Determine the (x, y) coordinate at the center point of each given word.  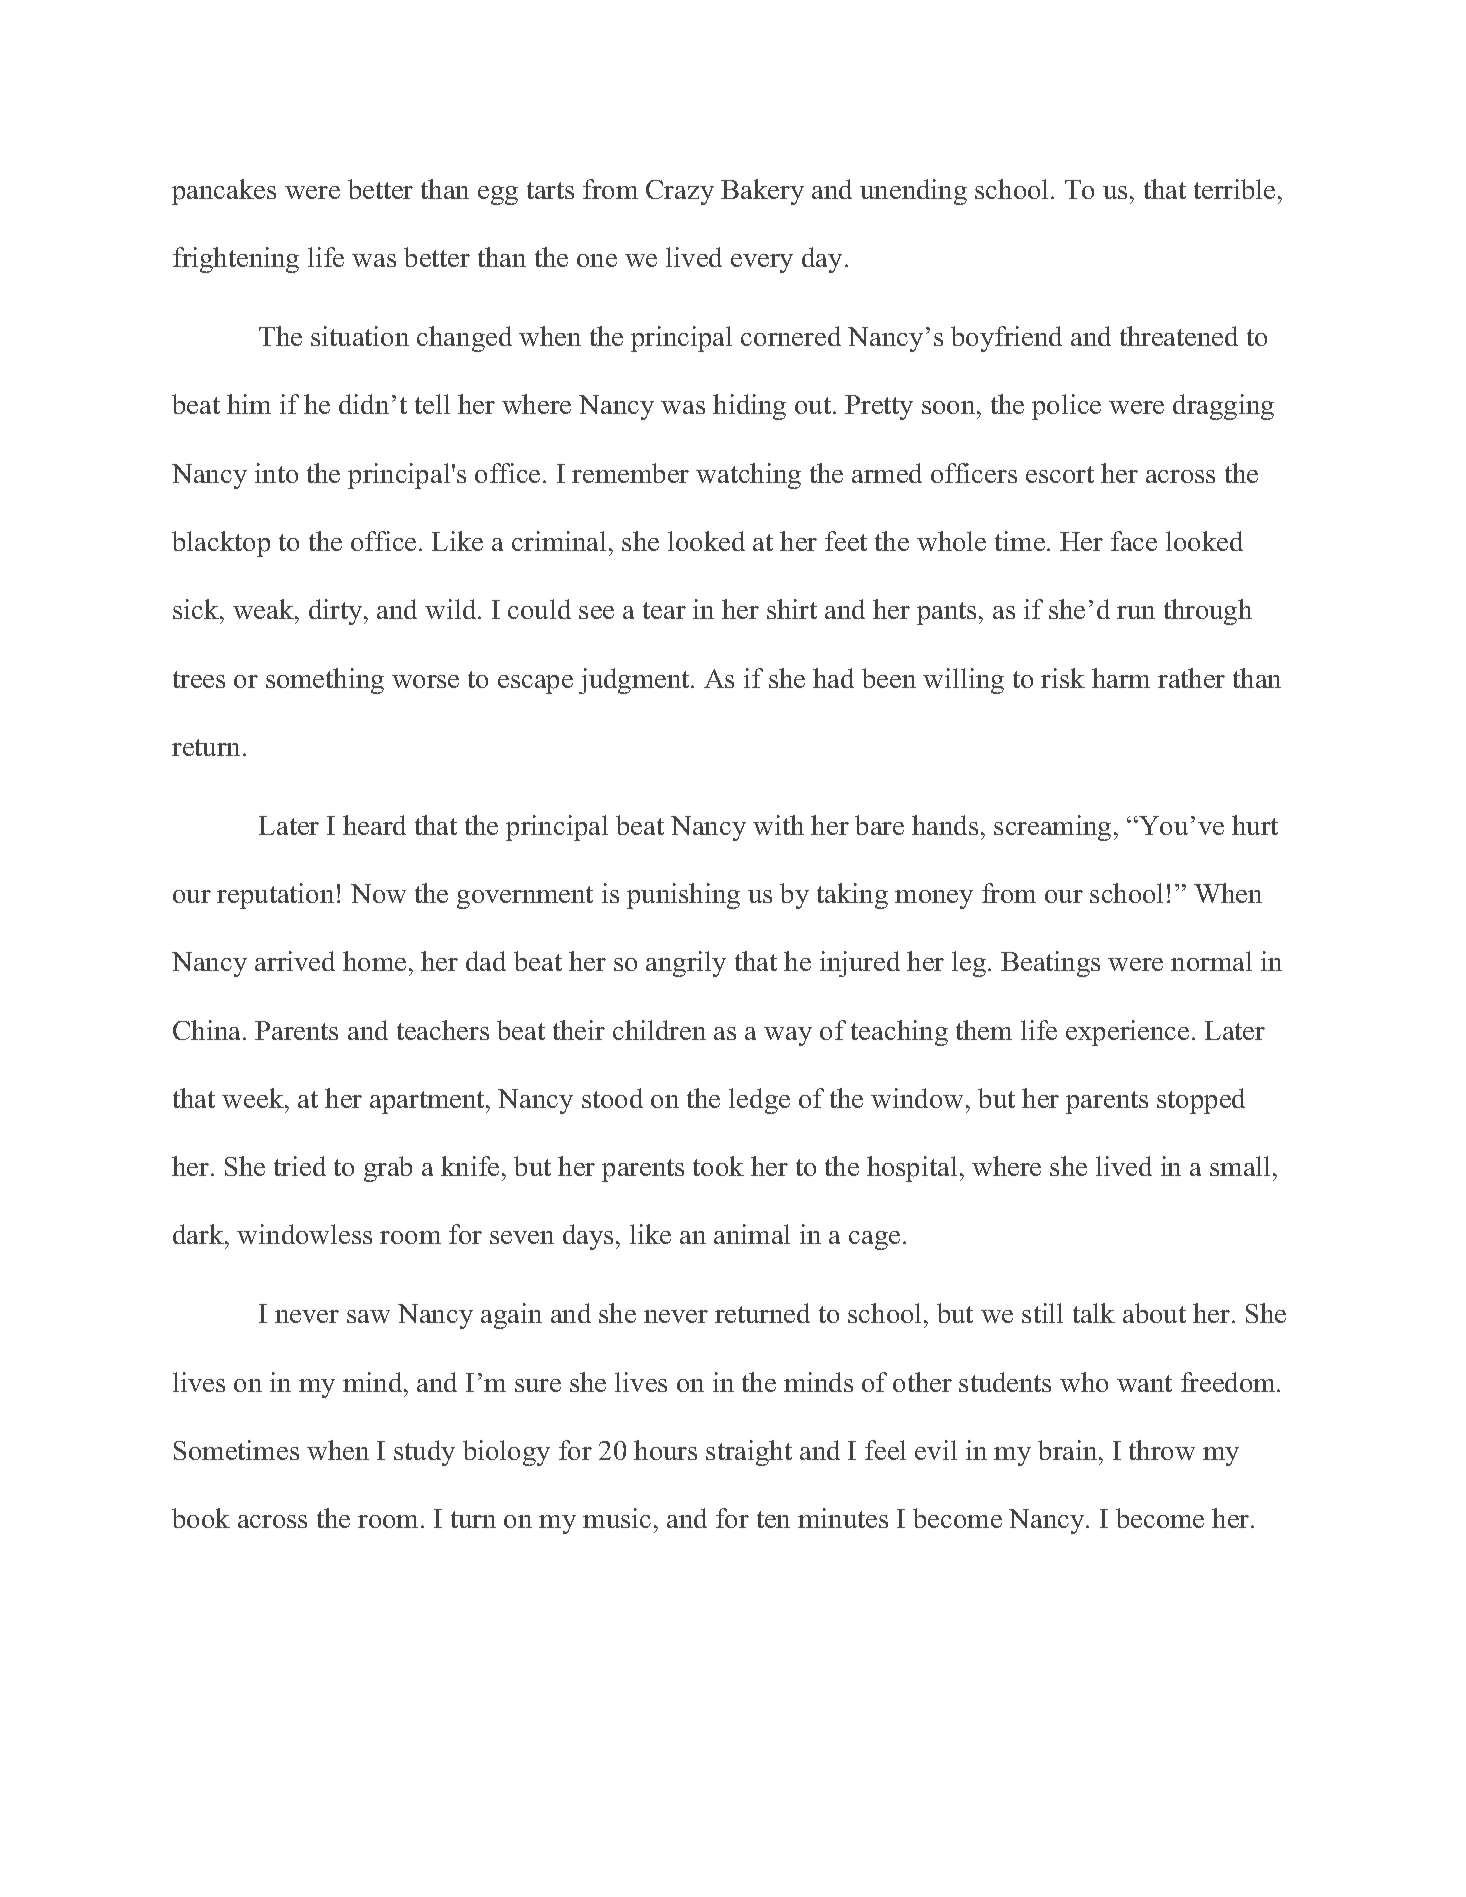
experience (1127, 1033)
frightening (236, 260)
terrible (1234, 189)
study (424, 1453)
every (762, 263)
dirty (337, 612)
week (254, 1098)
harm (1121, 678)
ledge (759, 1101)
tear (664, 610)
